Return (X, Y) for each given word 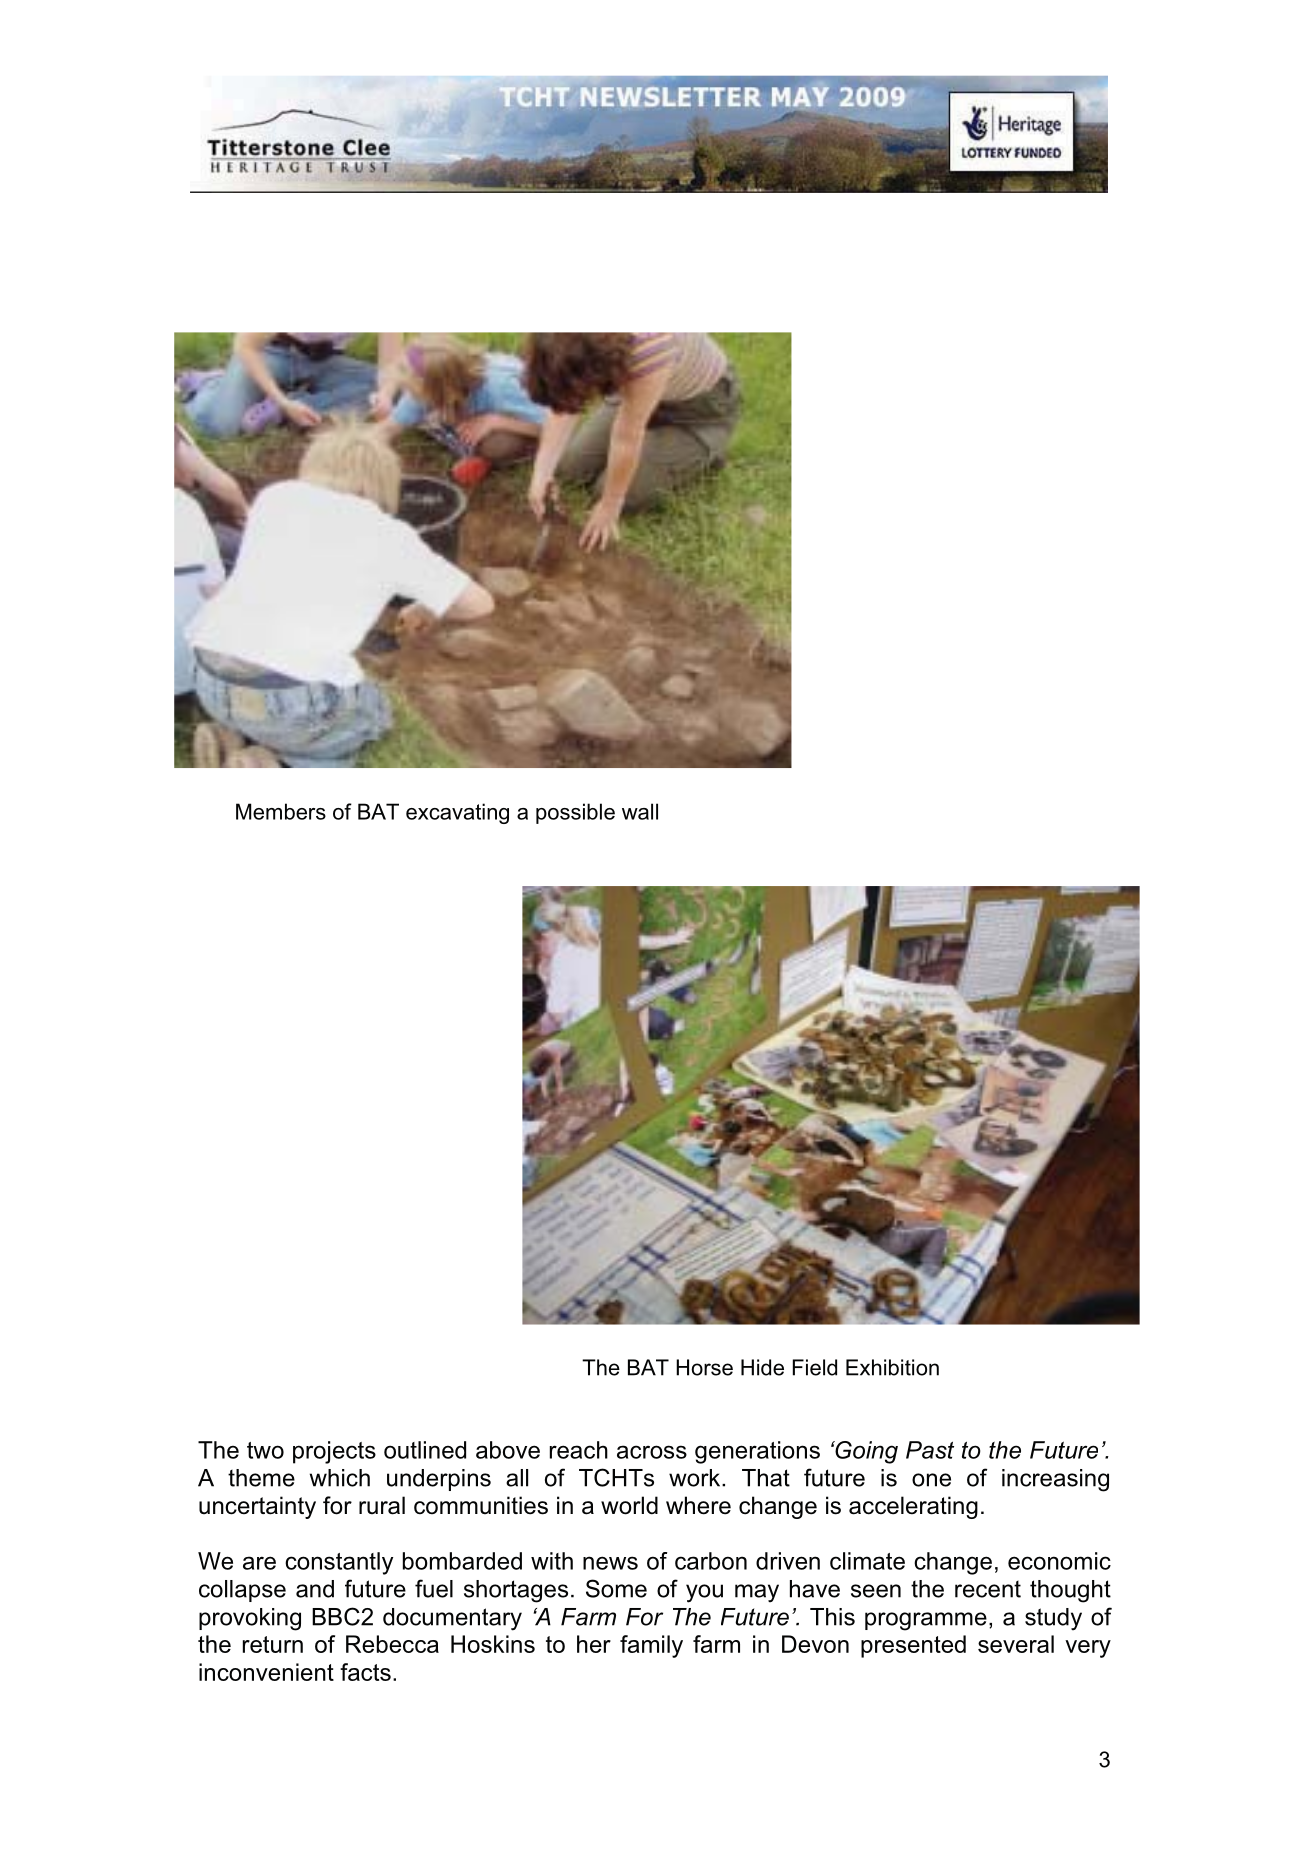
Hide (762, 1367)
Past (930, 1450)
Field (815, 1367)
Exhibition (892, 1367)
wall (640, 811)
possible (575, 813)
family (651, 1646)
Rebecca (392, 1644)
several (1016, 1644)
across (652, 1452)
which (340, 1478)
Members (281, 811)
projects (334, 1452)
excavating (457, 813)
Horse (704, 1367)
